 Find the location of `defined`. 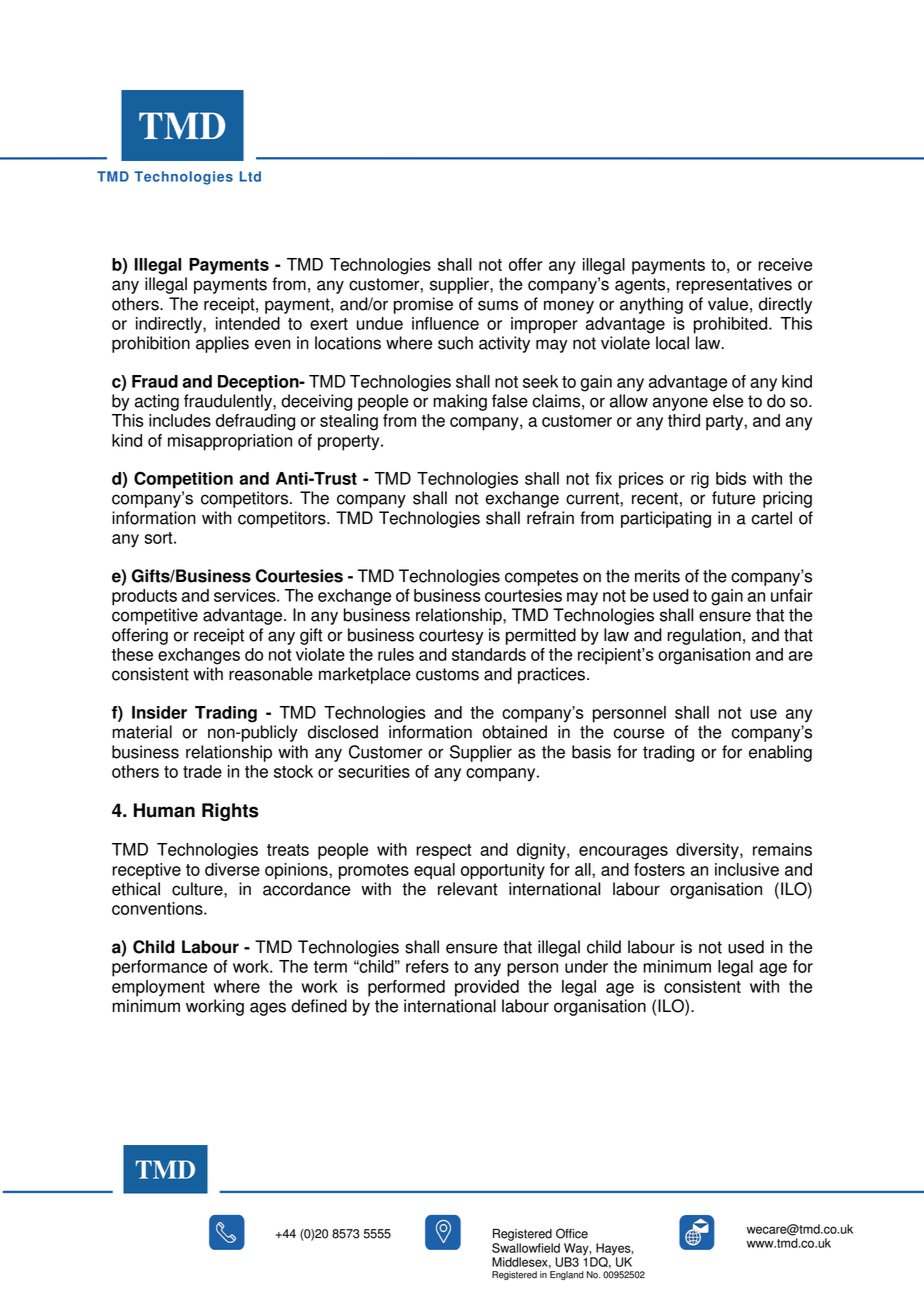

defined is located at coordinates (319, 1006).
